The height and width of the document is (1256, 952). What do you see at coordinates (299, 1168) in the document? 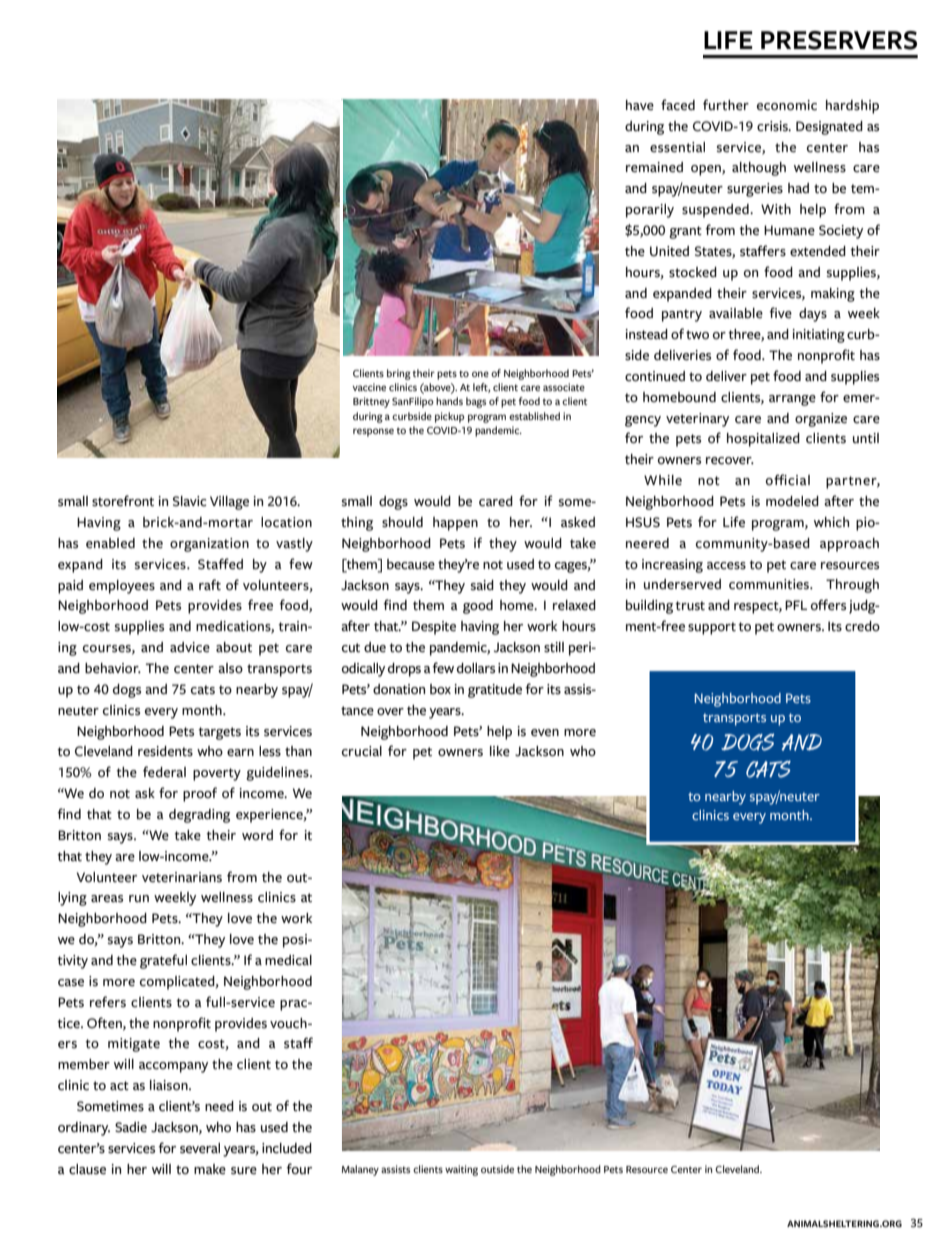
I see `four` at bounding box center [299, 1168].
